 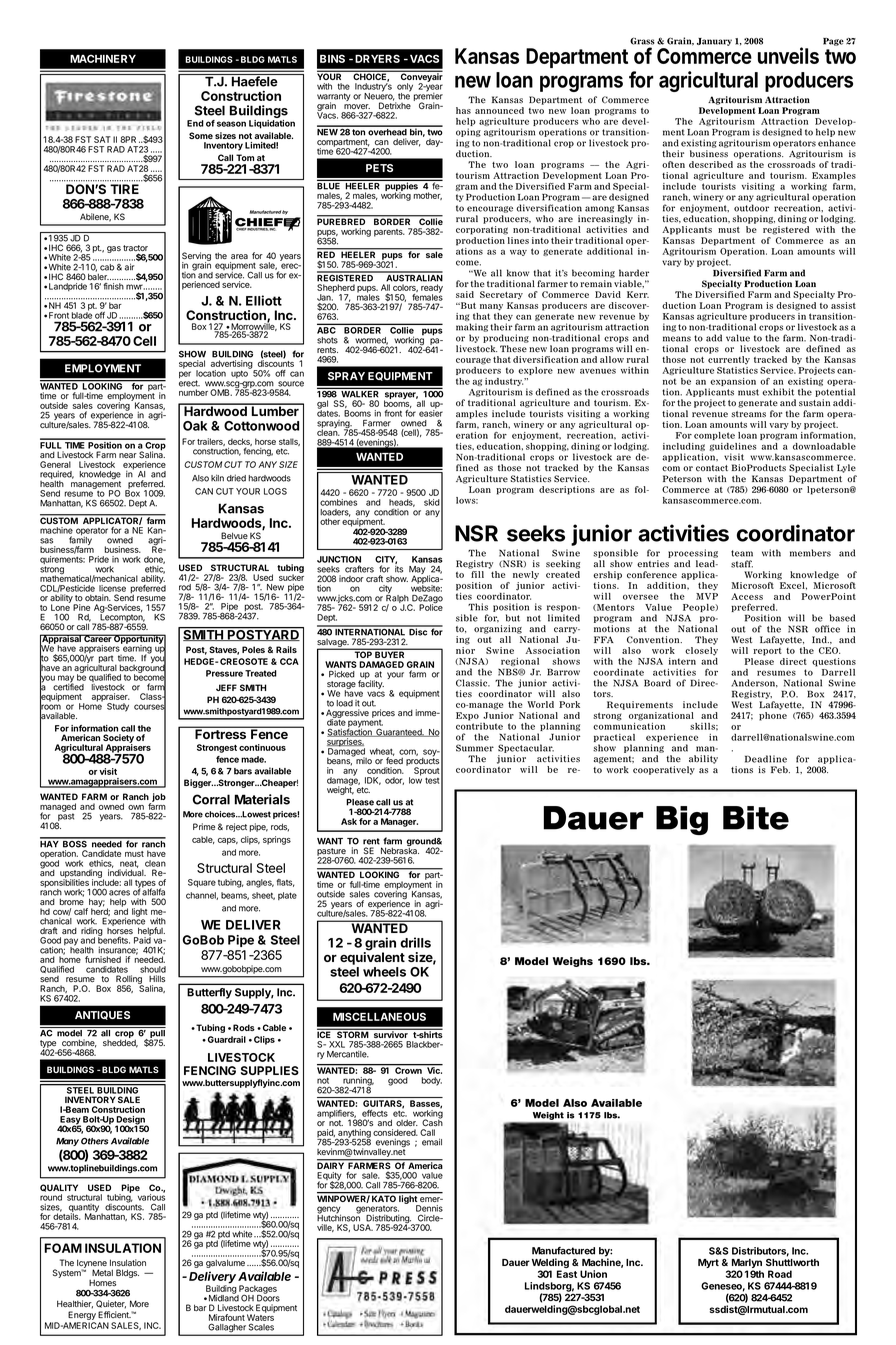 I want to click on drills, so click(x=415, y=942).
